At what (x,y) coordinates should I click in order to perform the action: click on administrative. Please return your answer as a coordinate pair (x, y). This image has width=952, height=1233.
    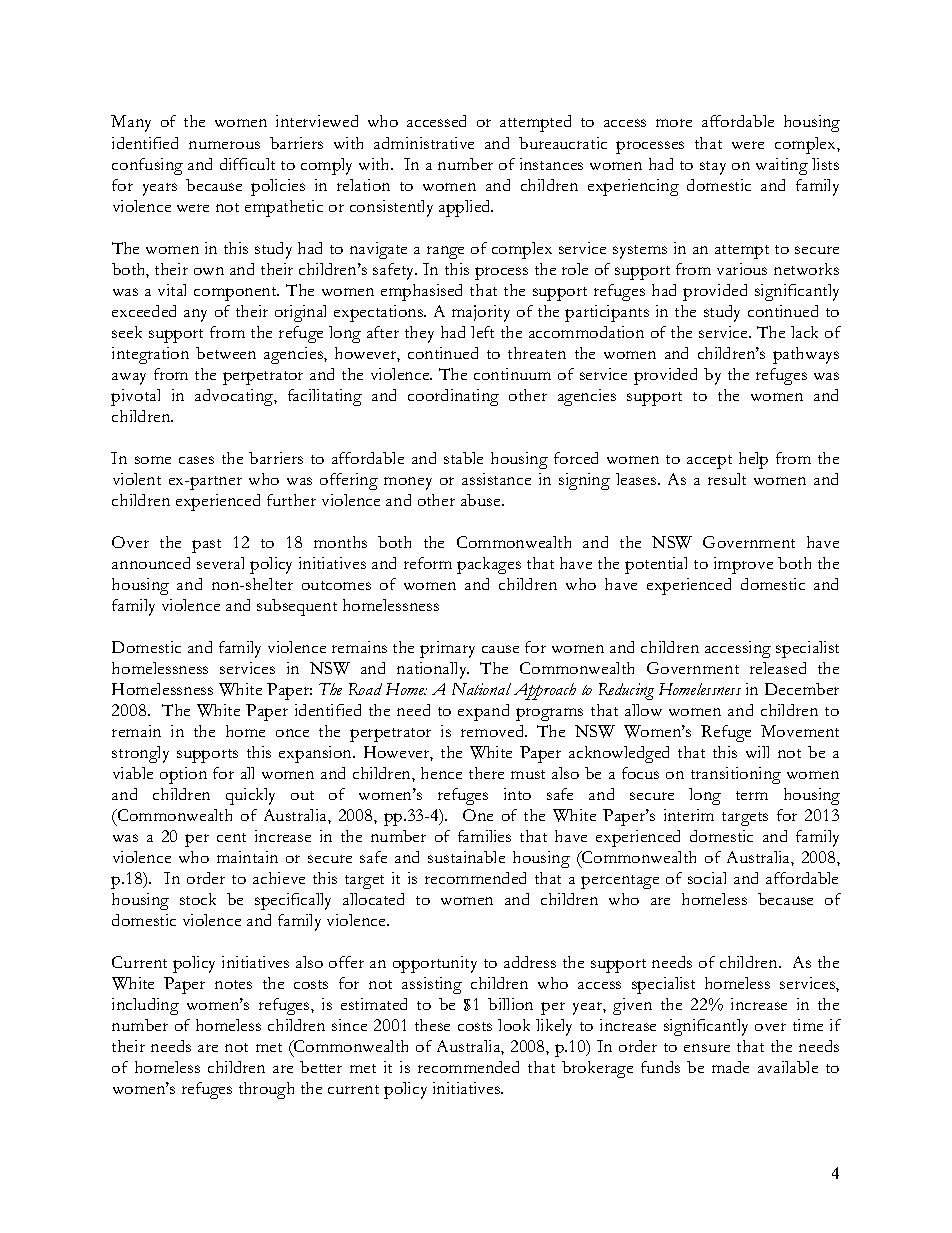
    Looking at the image, I should click on (424, 143).
